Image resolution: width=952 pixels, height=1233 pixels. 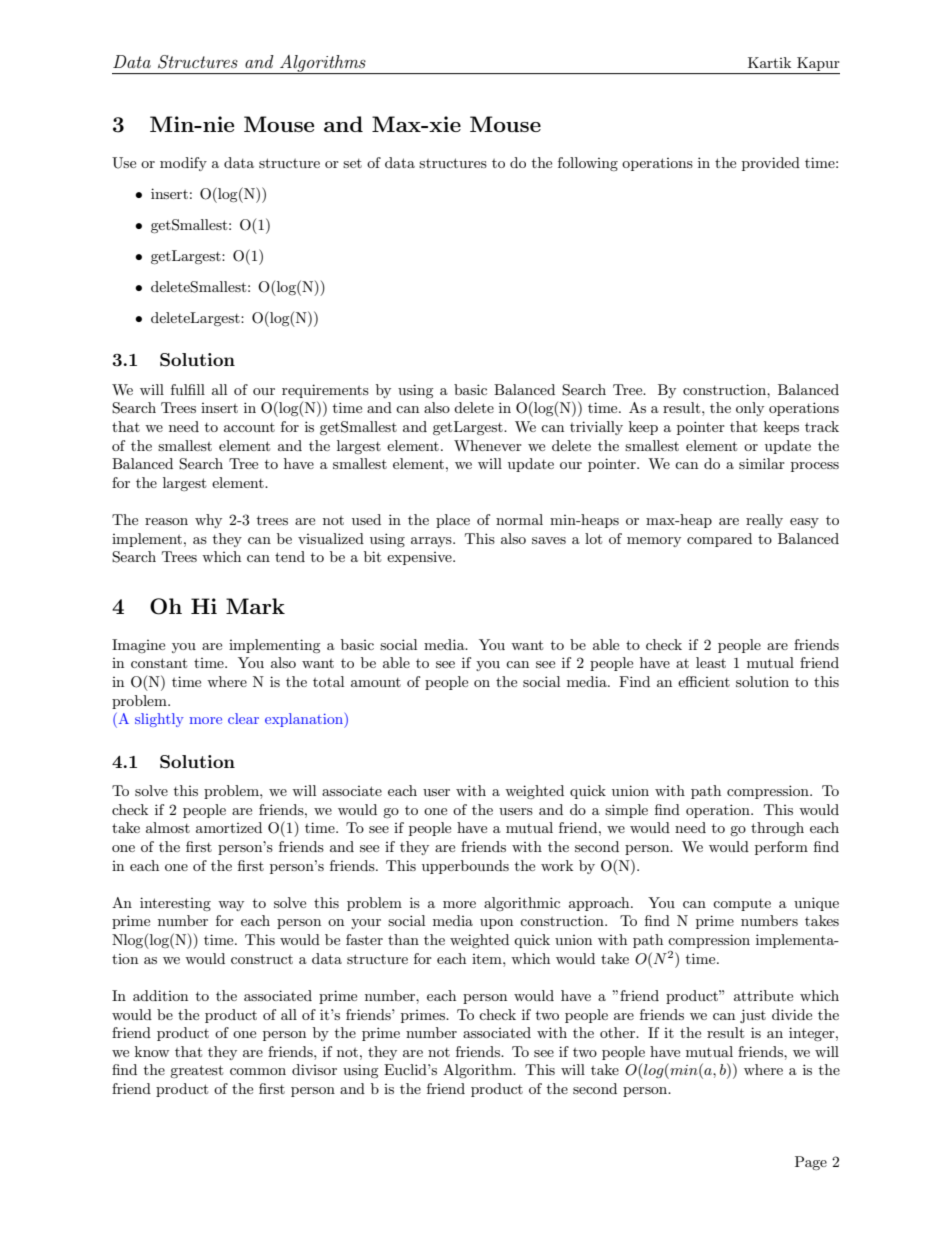 What do you see at coordinates (243, 718) in the image?
I see `clear` at bounding box center [243, 718].
